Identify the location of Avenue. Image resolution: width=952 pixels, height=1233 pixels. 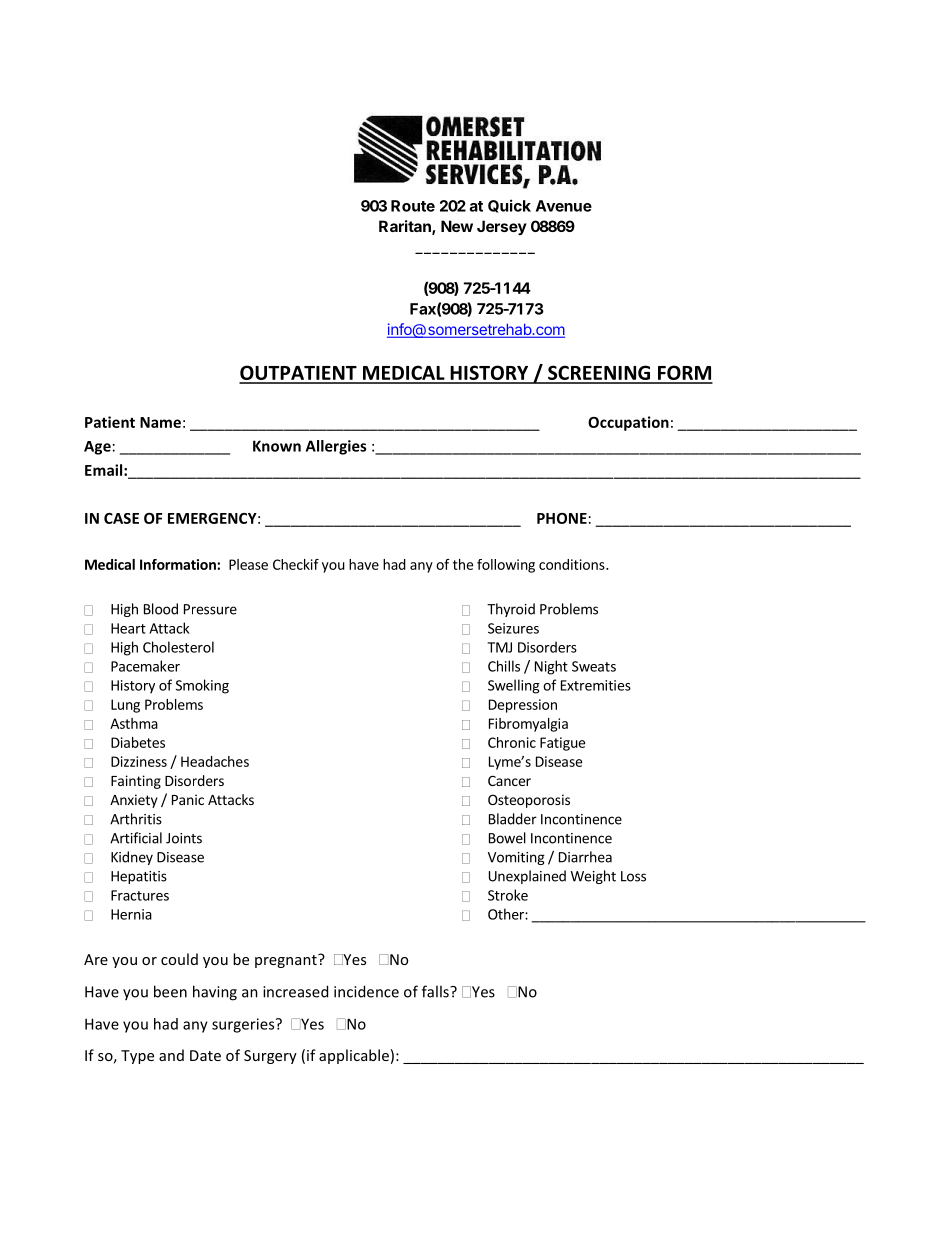
(564, 206).
